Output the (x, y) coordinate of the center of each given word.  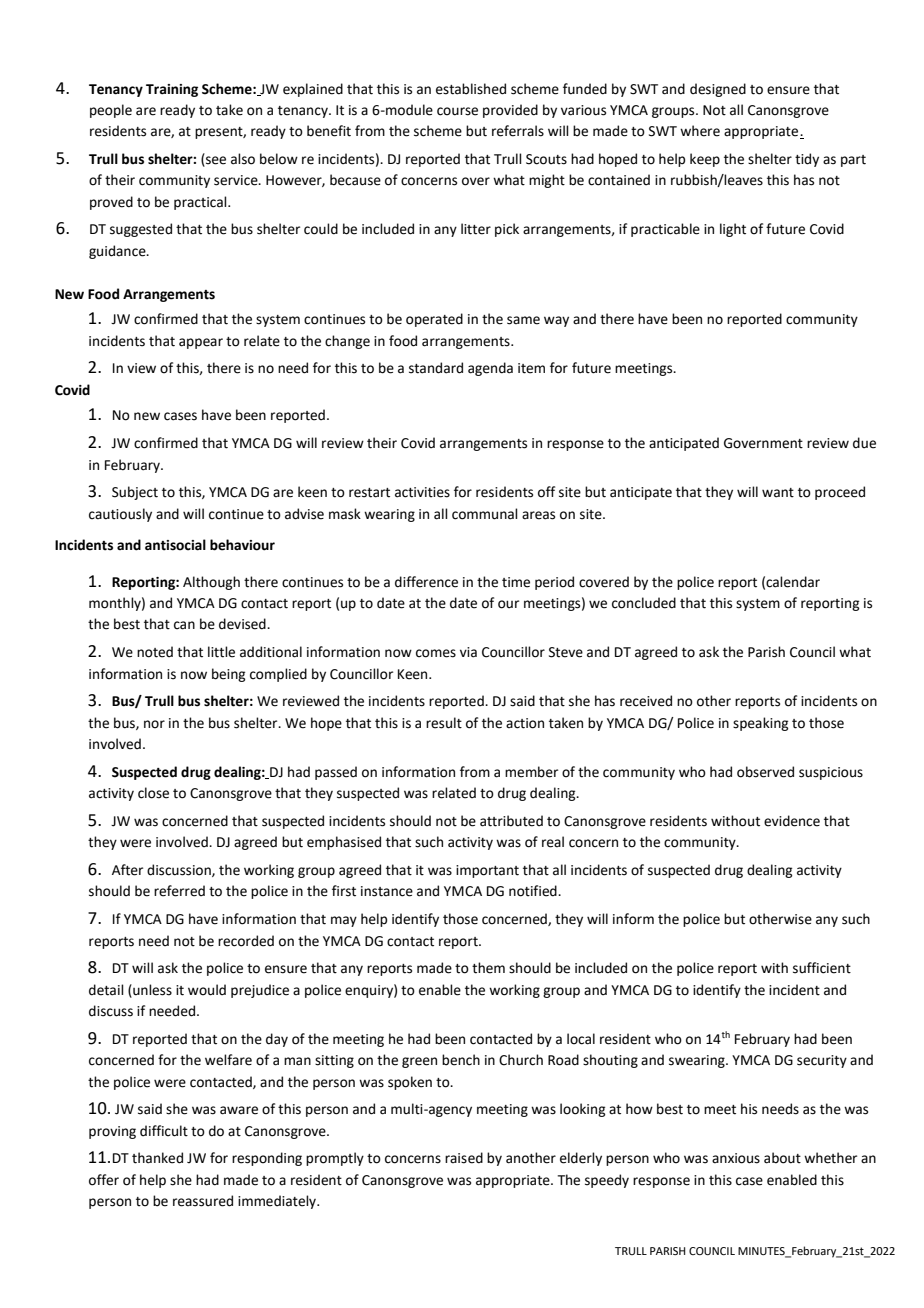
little (221, 652)
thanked (157, 1158)
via (468, 652)
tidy (807, 160)
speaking (760, 724)
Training (172, 90)
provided (510, 111)
